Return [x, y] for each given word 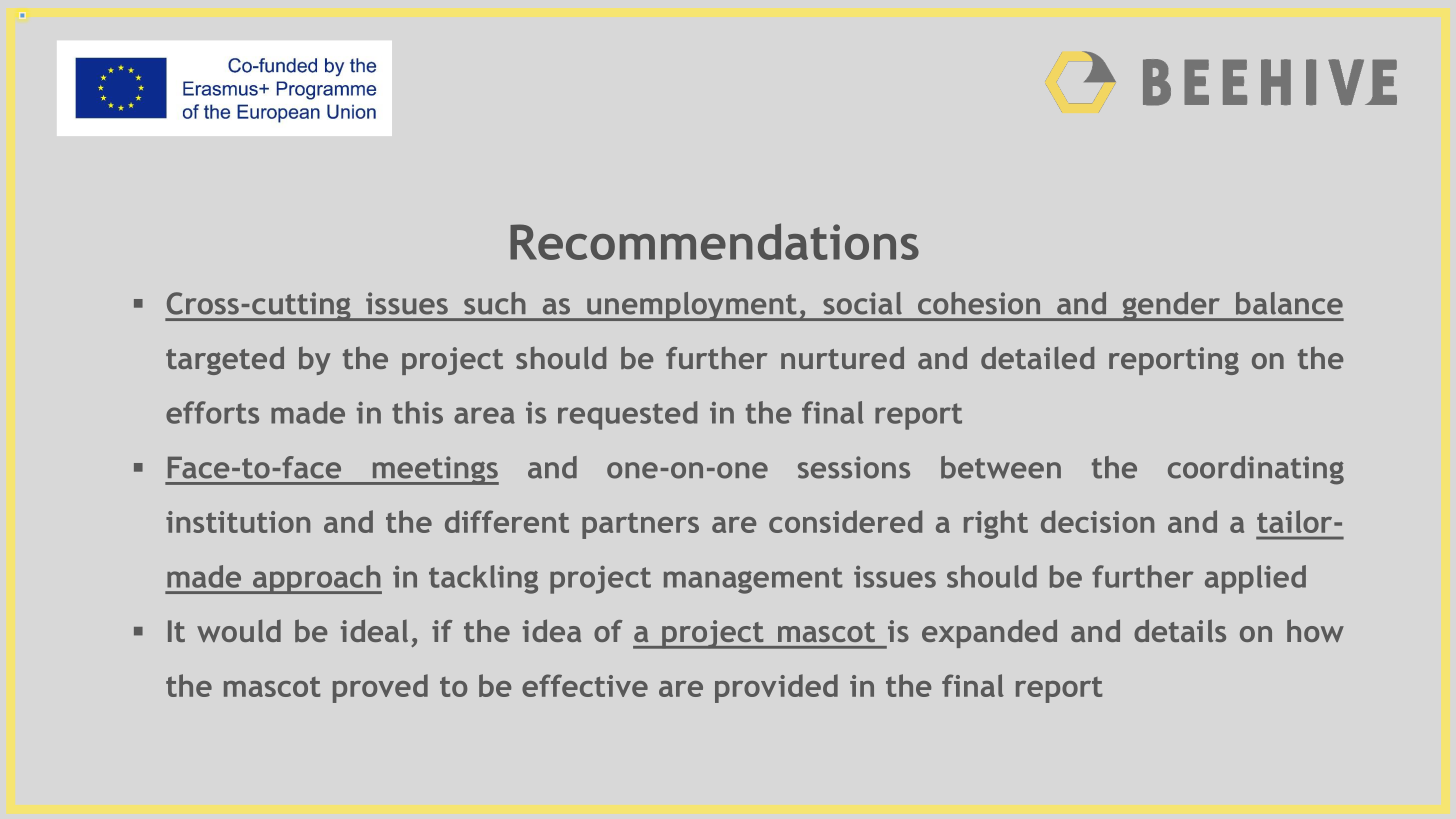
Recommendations [714, 241]
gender [1171, 306]
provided [776, 688]
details [1180, 630]
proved [380, 688]
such [495, 303]
